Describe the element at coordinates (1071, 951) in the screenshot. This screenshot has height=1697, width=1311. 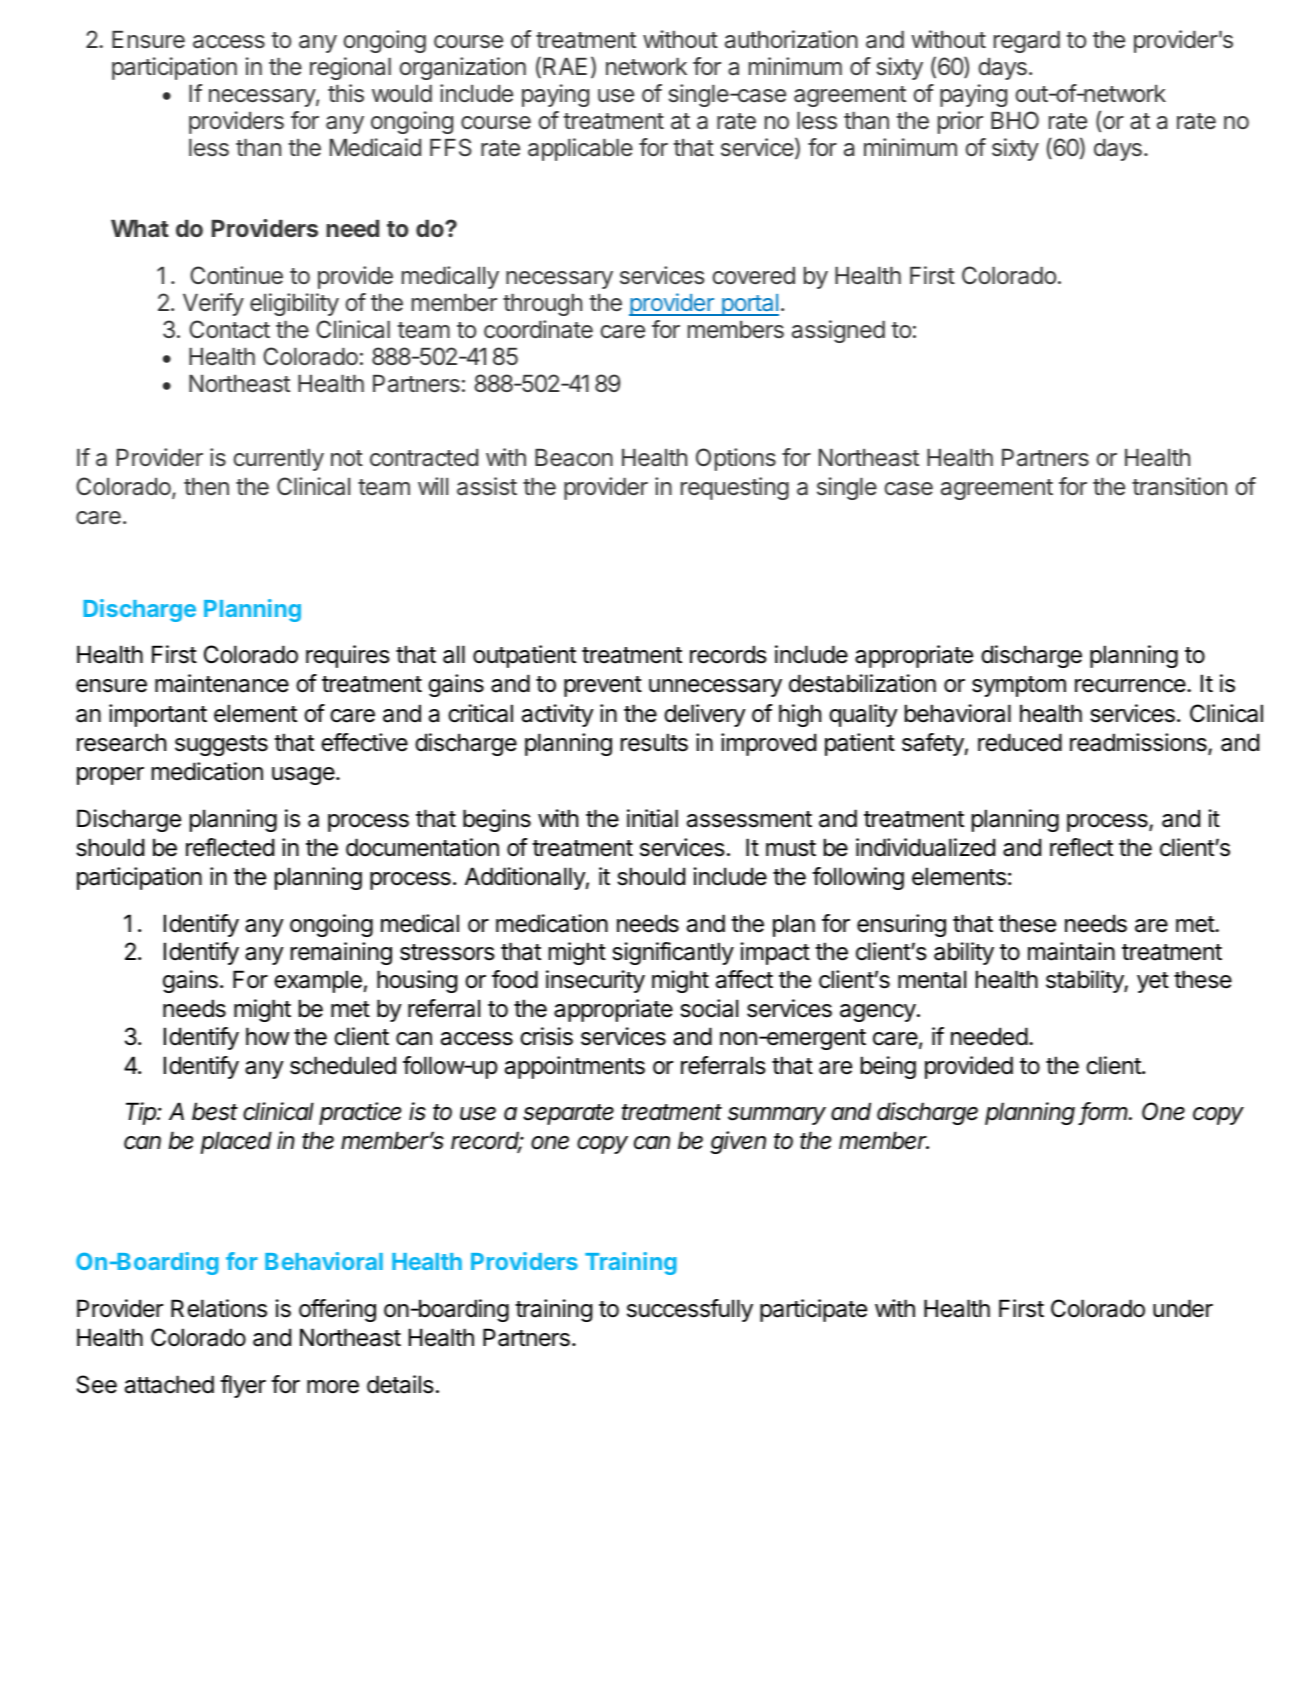
I see `maintain` at that location.
